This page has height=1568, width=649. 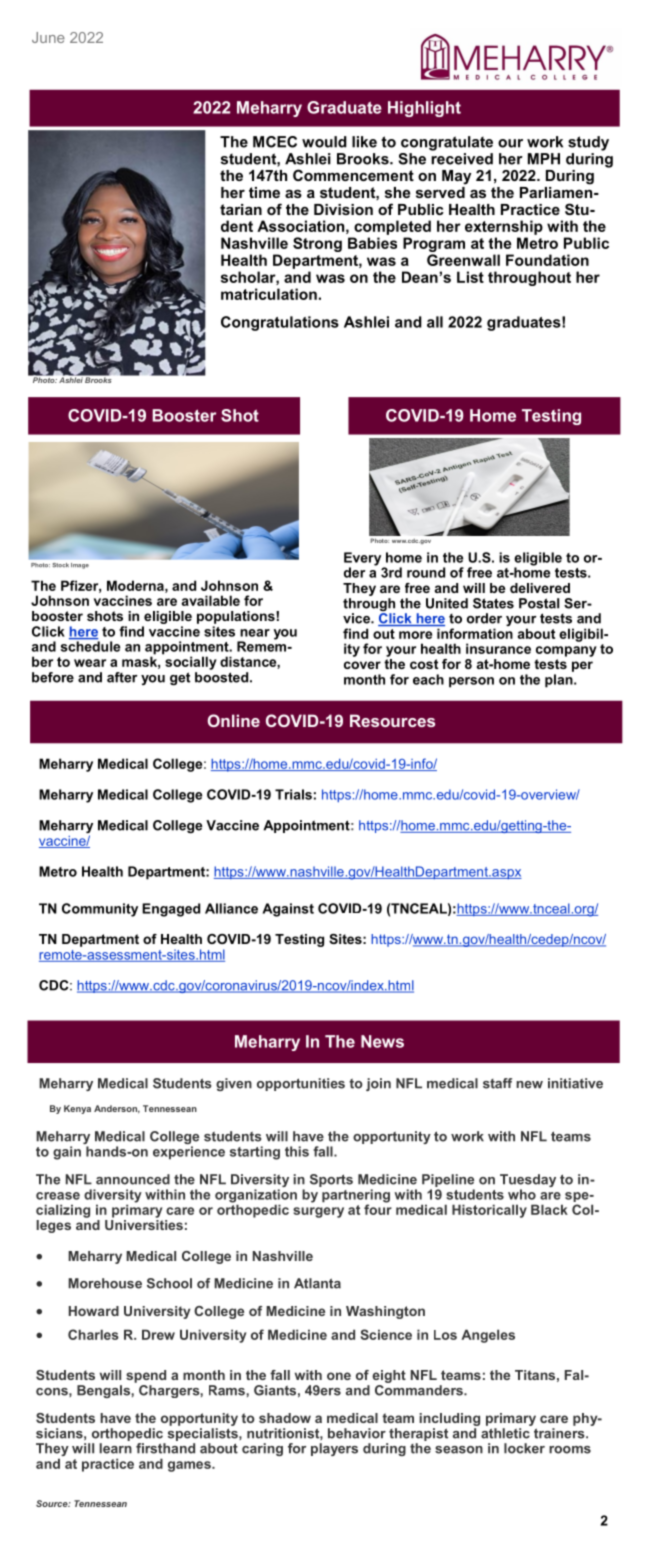 I want to click on person, so click(x=471, y=682).
